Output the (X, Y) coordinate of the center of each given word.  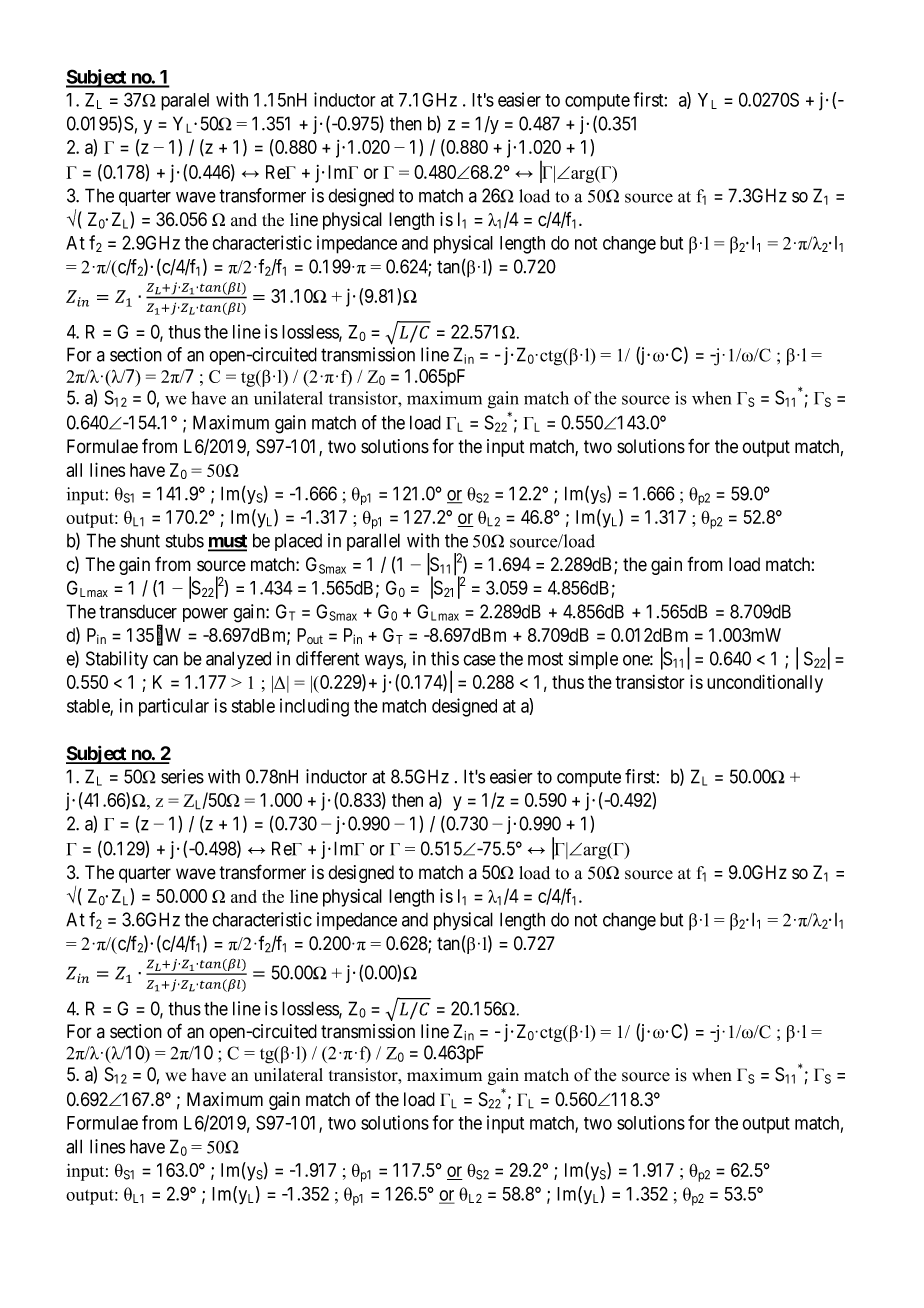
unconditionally (765, 683)
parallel (373, 542)
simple (593, 660)
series (182, 776)
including (314, 707)
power (205, 615)
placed (298, 542)
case (479, 660)
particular (174, 707)
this (445, 658)
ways (384, 662)
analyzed (238, 660)
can (165, 660)
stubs (185, 540)
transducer (138, 612)
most (545, 659)
